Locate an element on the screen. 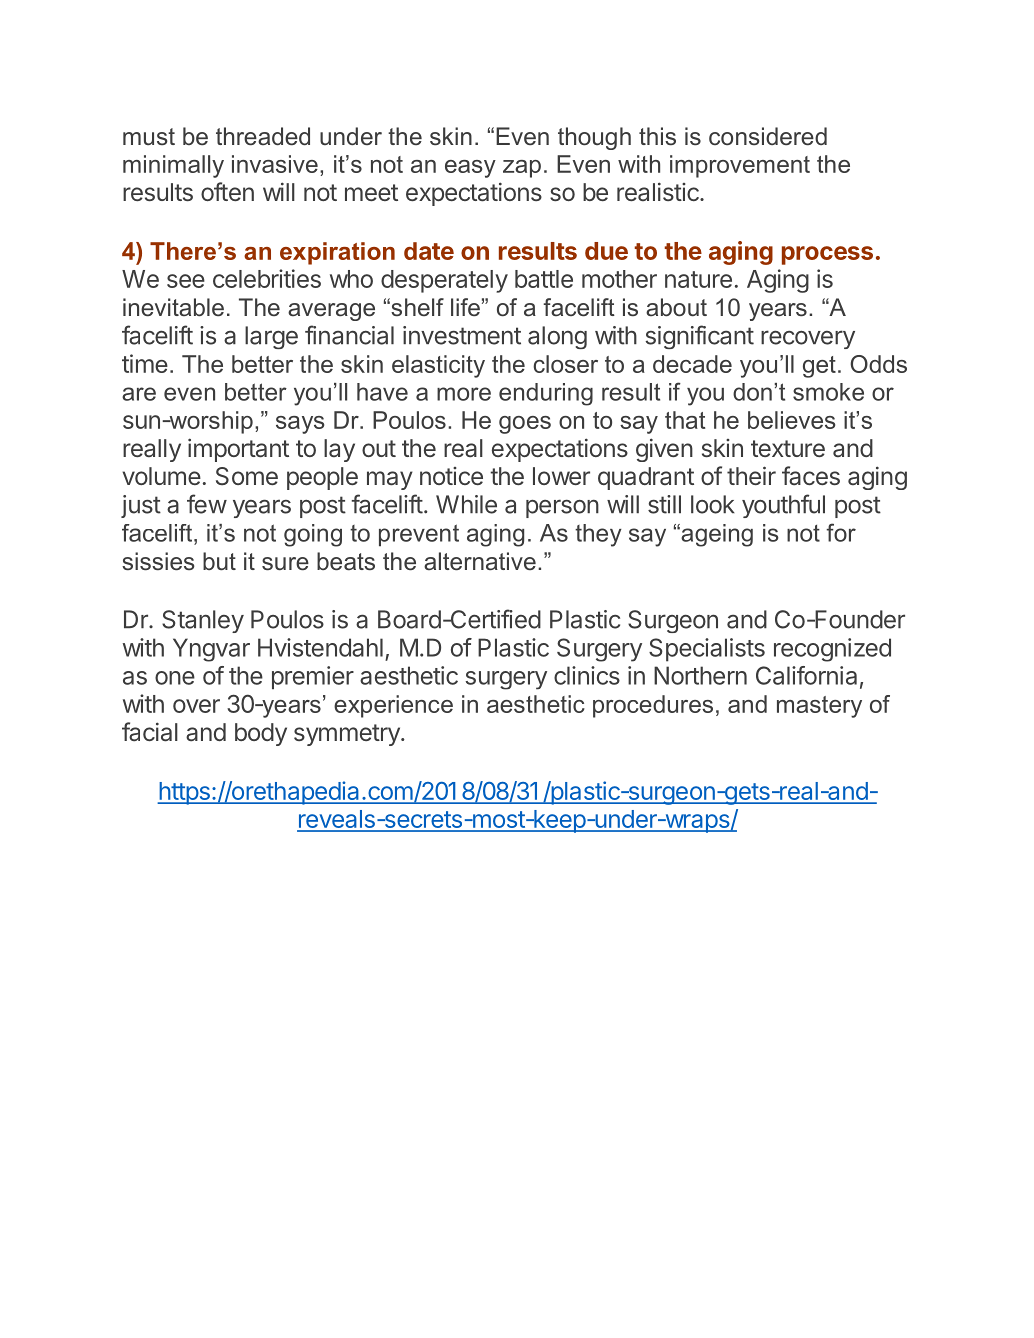 The width and height of the screenshot is (1034, 1338). body is located at coordinates (261, 734).
